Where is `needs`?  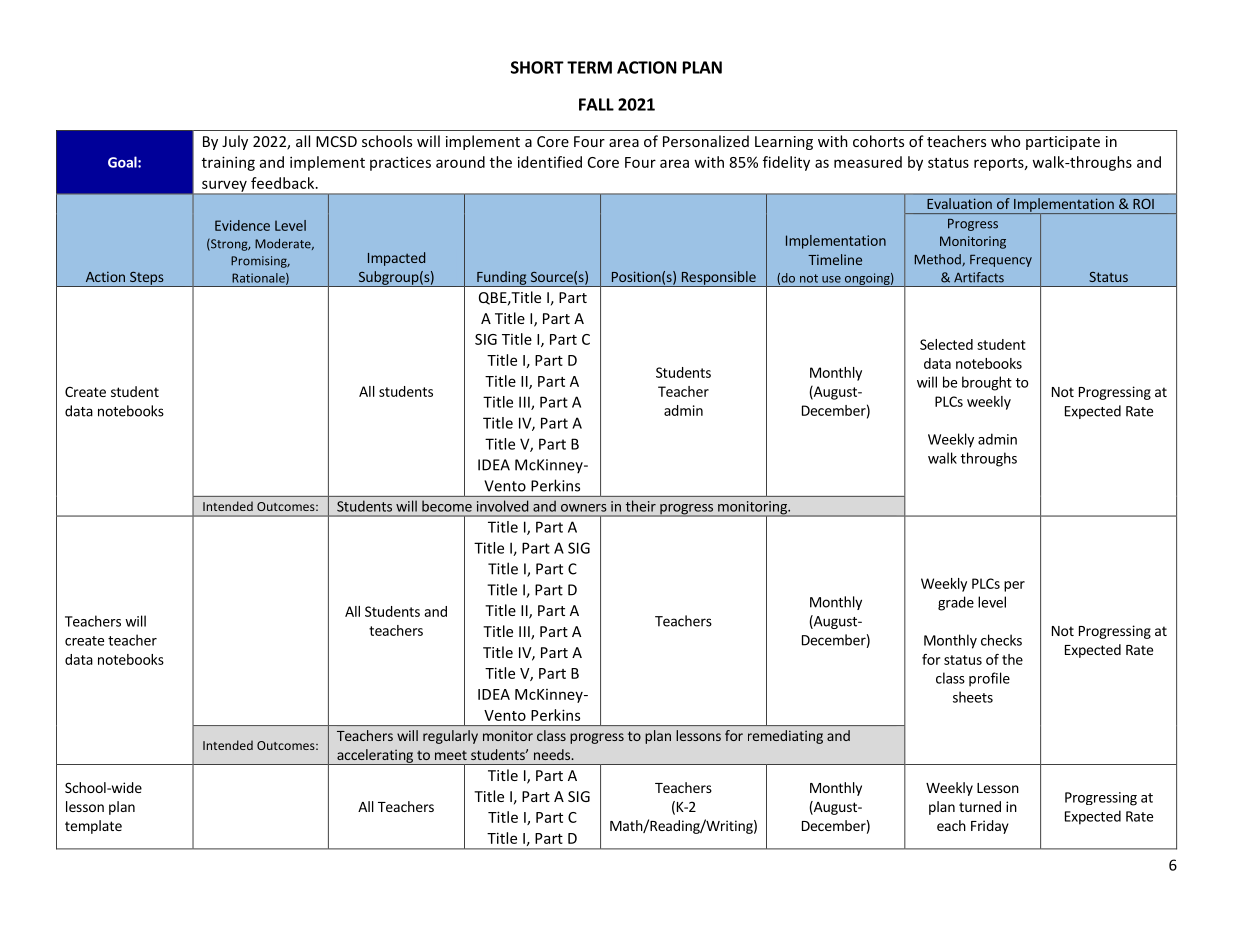 needs is located at coordinates (553, 754).
